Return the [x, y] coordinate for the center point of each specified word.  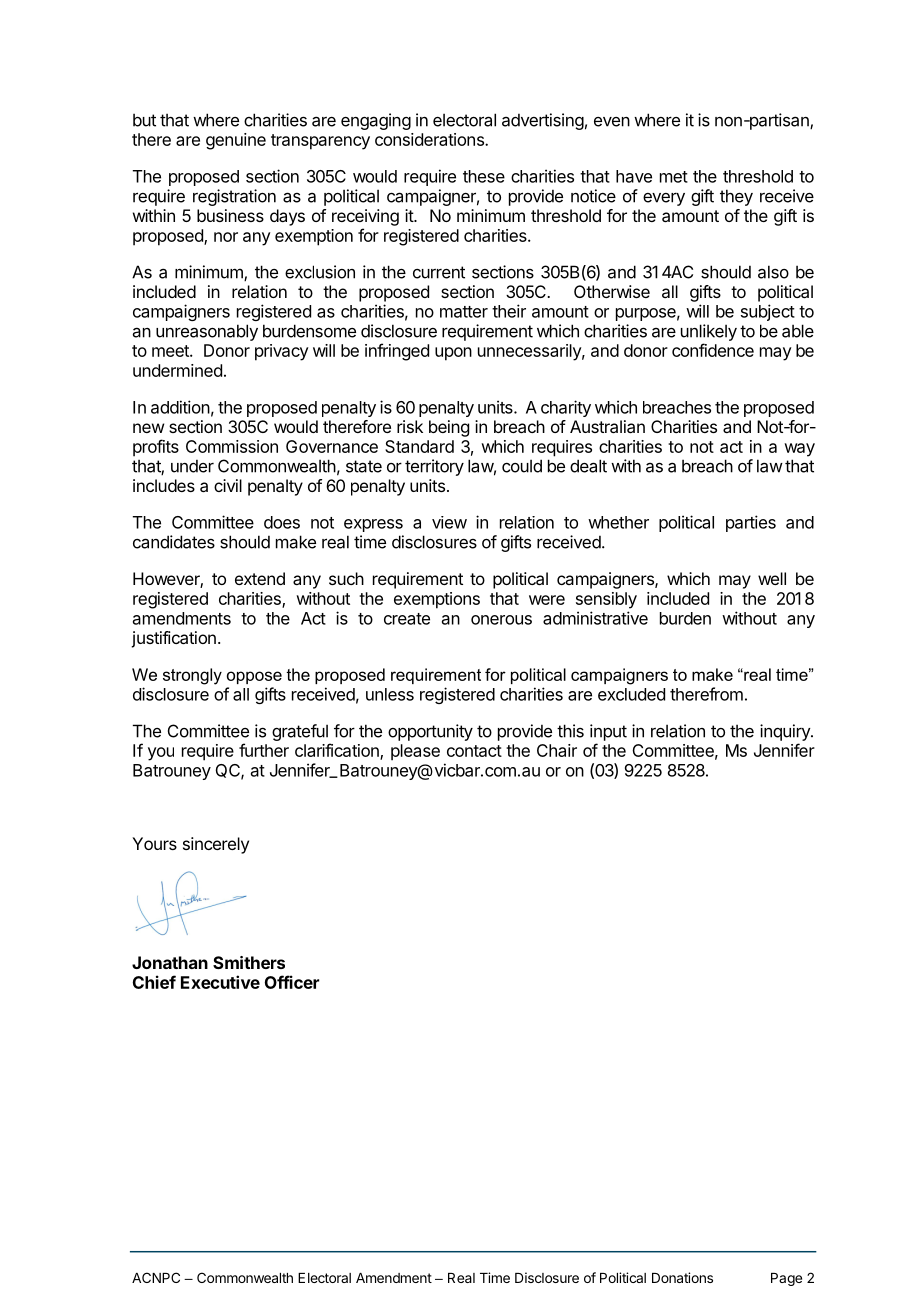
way [799, 450]
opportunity [430, 732]
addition [180, 407]
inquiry [786, 732]
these [484, 176]
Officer [292, 982]
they [736, 197]
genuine [236, 141]
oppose [254, 677]
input [608, 732]
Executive [220, 982]
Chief [154, 982]
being [449, 428]
